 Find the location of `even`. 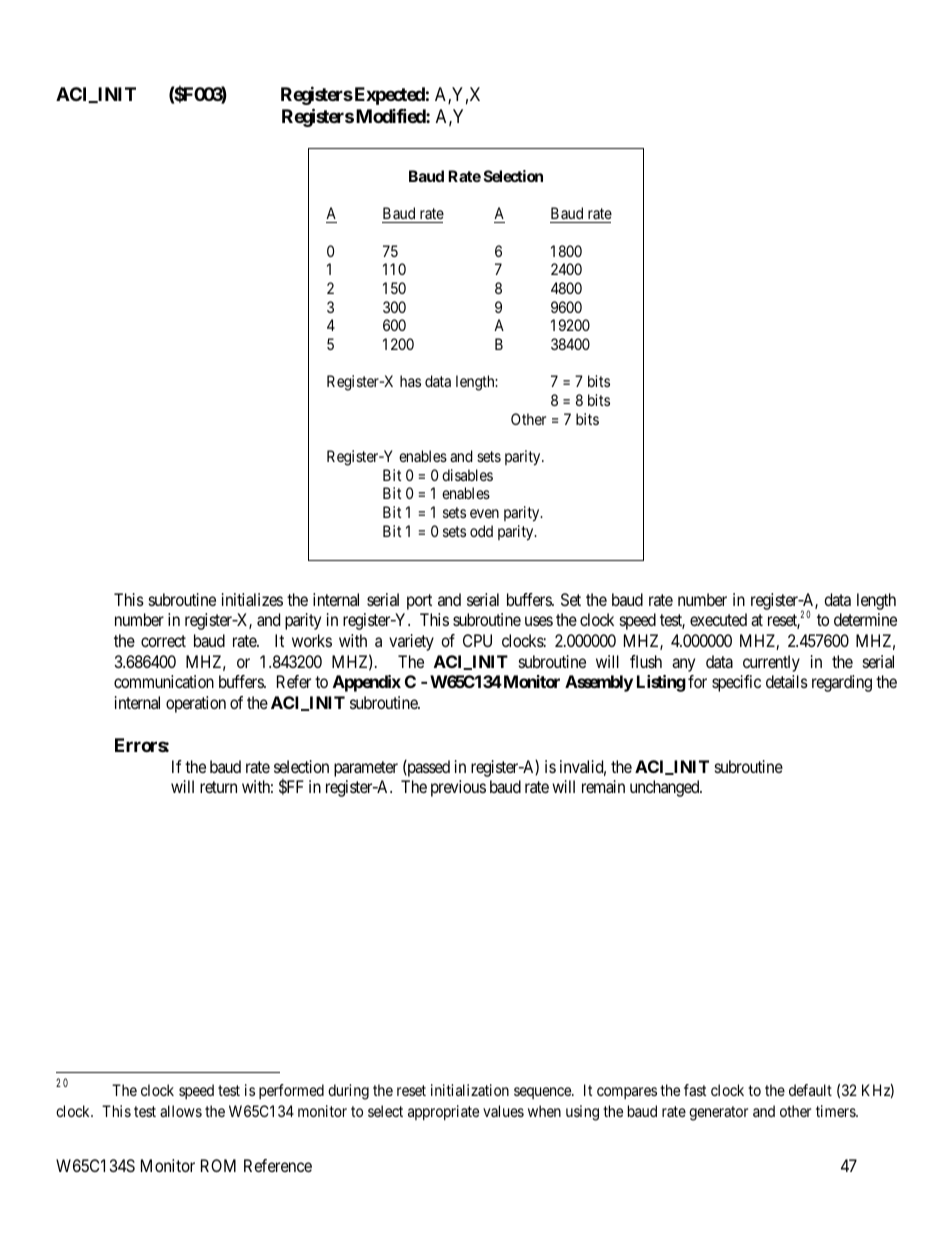

even is located at coordinates (484, 513).
